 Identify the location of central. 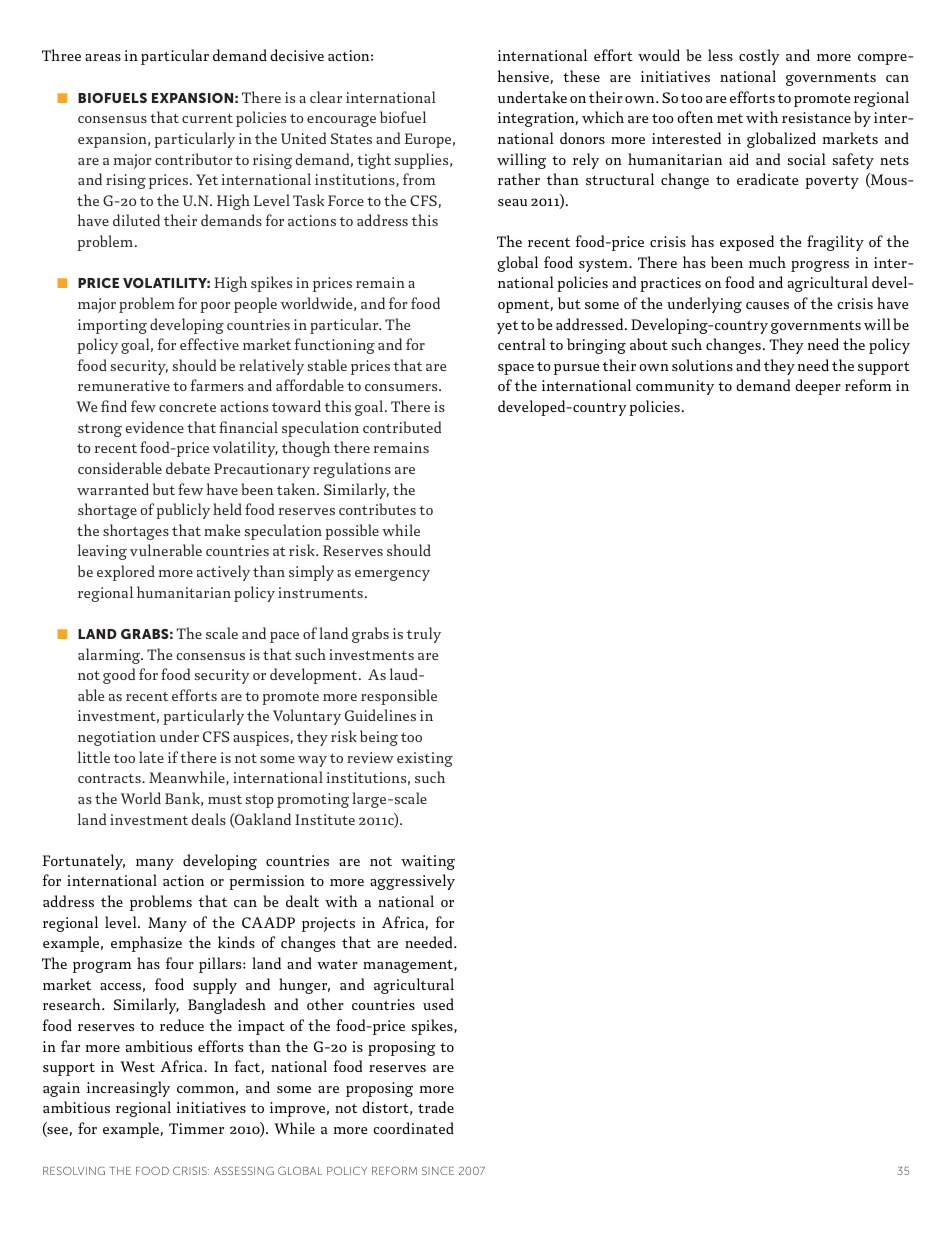
(522, 344).
